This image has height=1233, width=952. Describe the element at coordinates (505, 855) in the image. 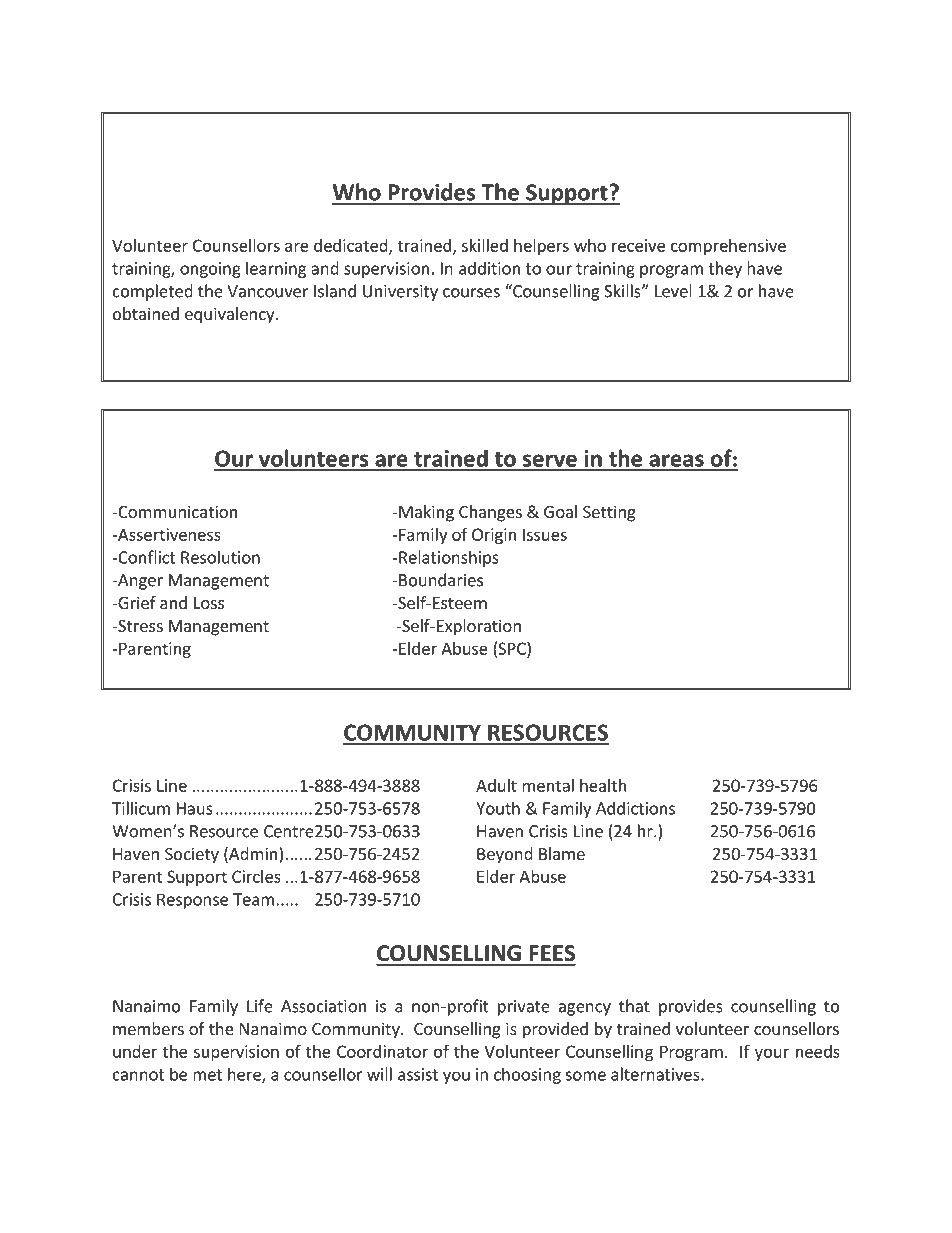

I see `Beyond` at that location.
